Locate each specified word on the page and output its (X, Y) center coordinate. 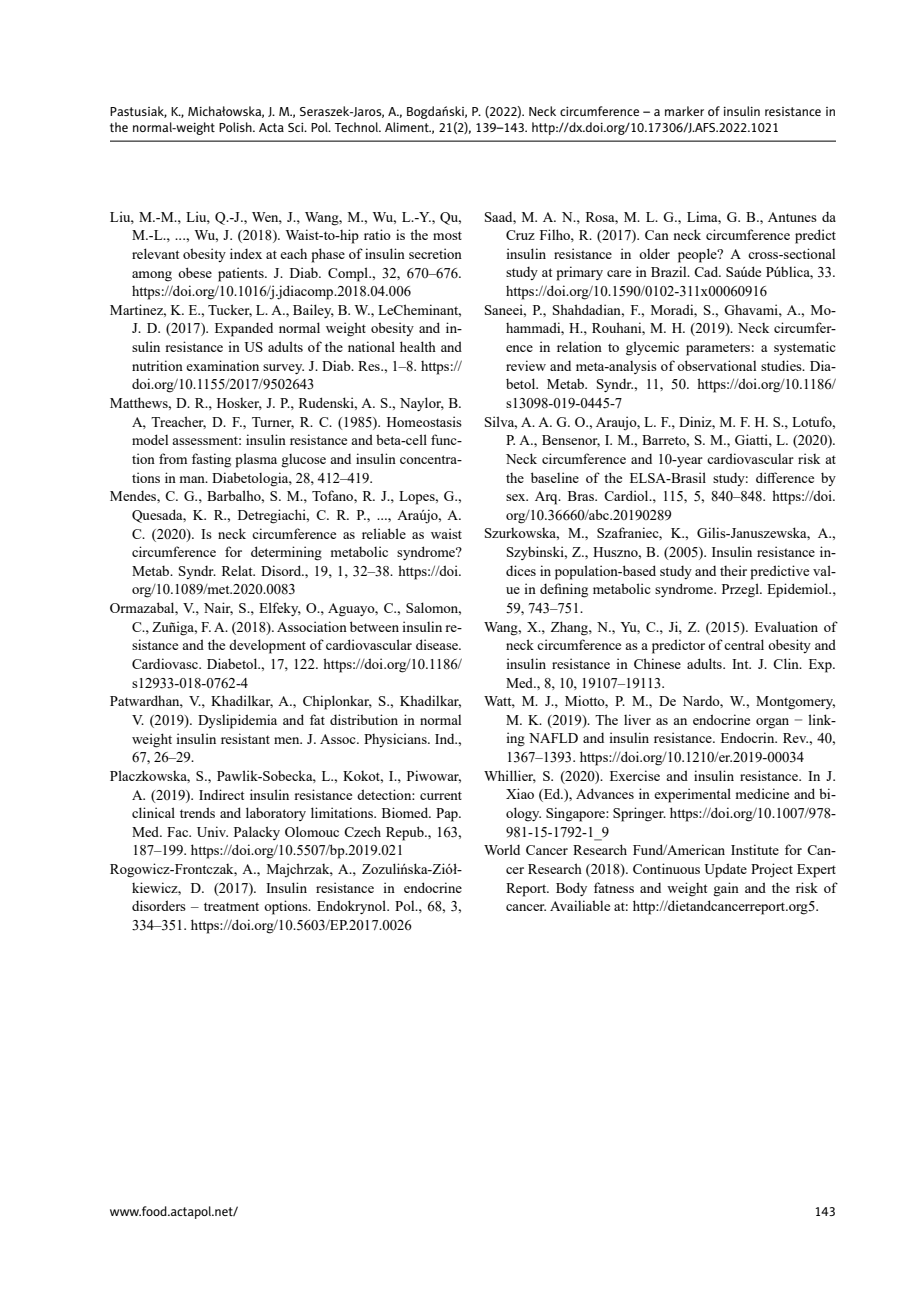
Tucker (230, 310)
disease (438, 644)
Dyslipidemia (237, 721)
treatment (231, 906)
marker (684, 111)
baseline (555, 477)
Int (741, 664)
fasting (211, 460)
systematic (805, 348)
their (733, 570)
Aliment (408, 127)
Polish (236, 127)
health (418, 346)
